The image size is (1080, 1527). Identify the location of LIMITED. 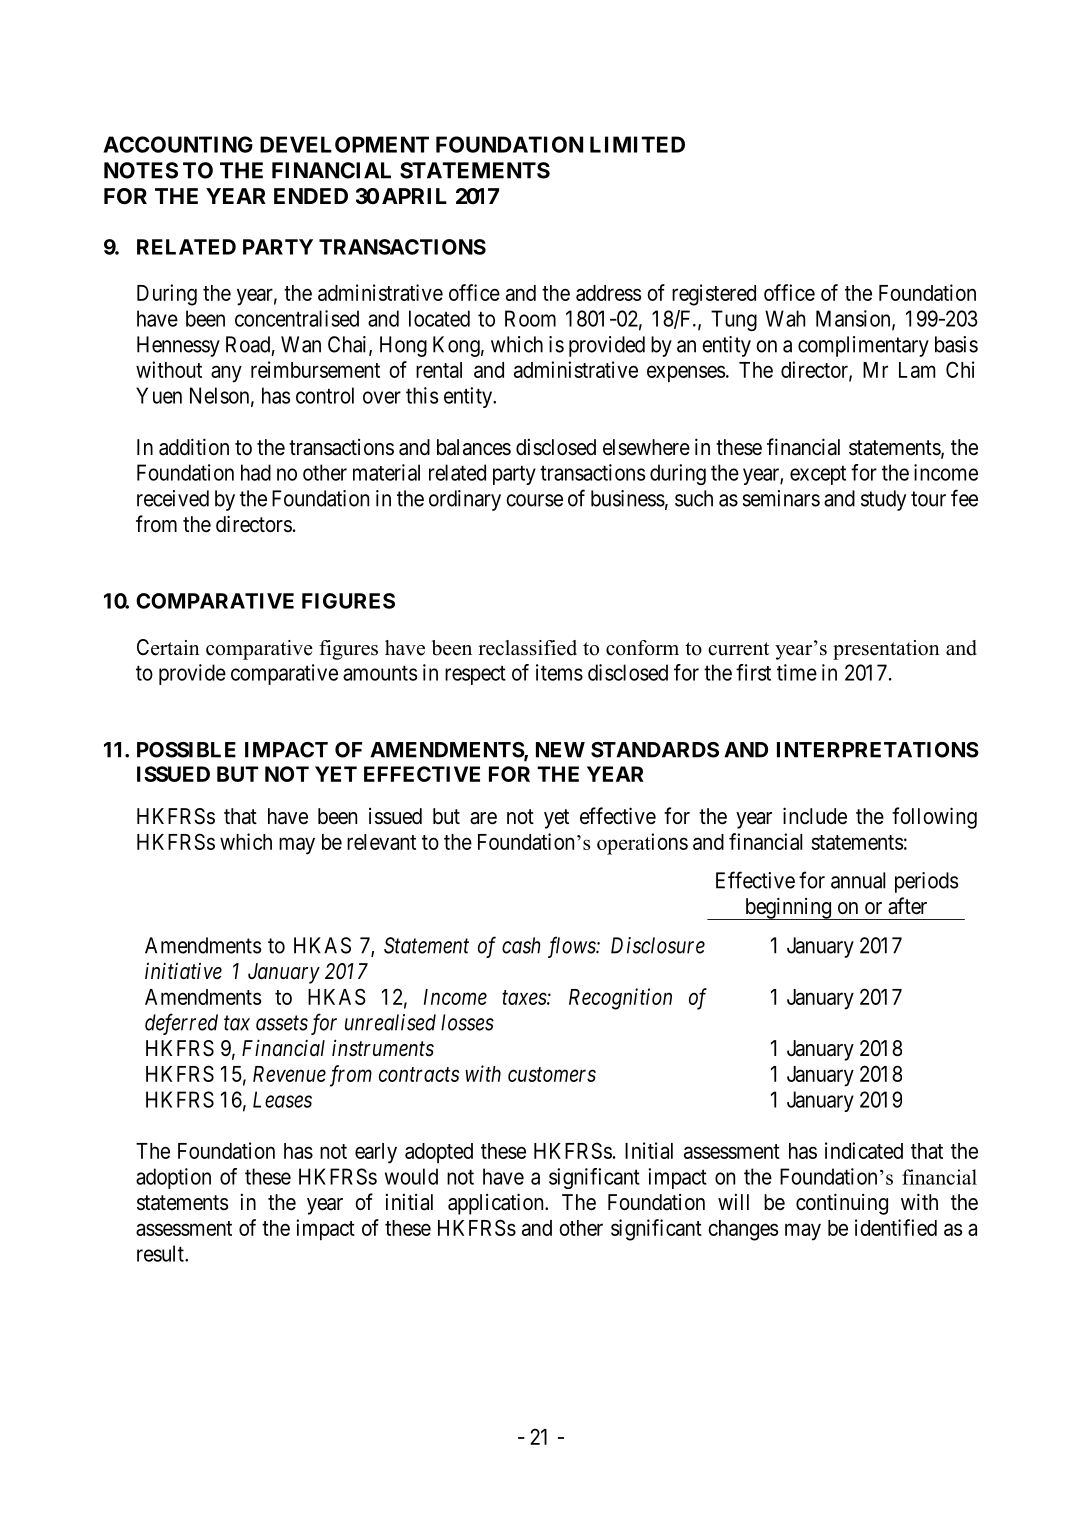
(637, 144).
